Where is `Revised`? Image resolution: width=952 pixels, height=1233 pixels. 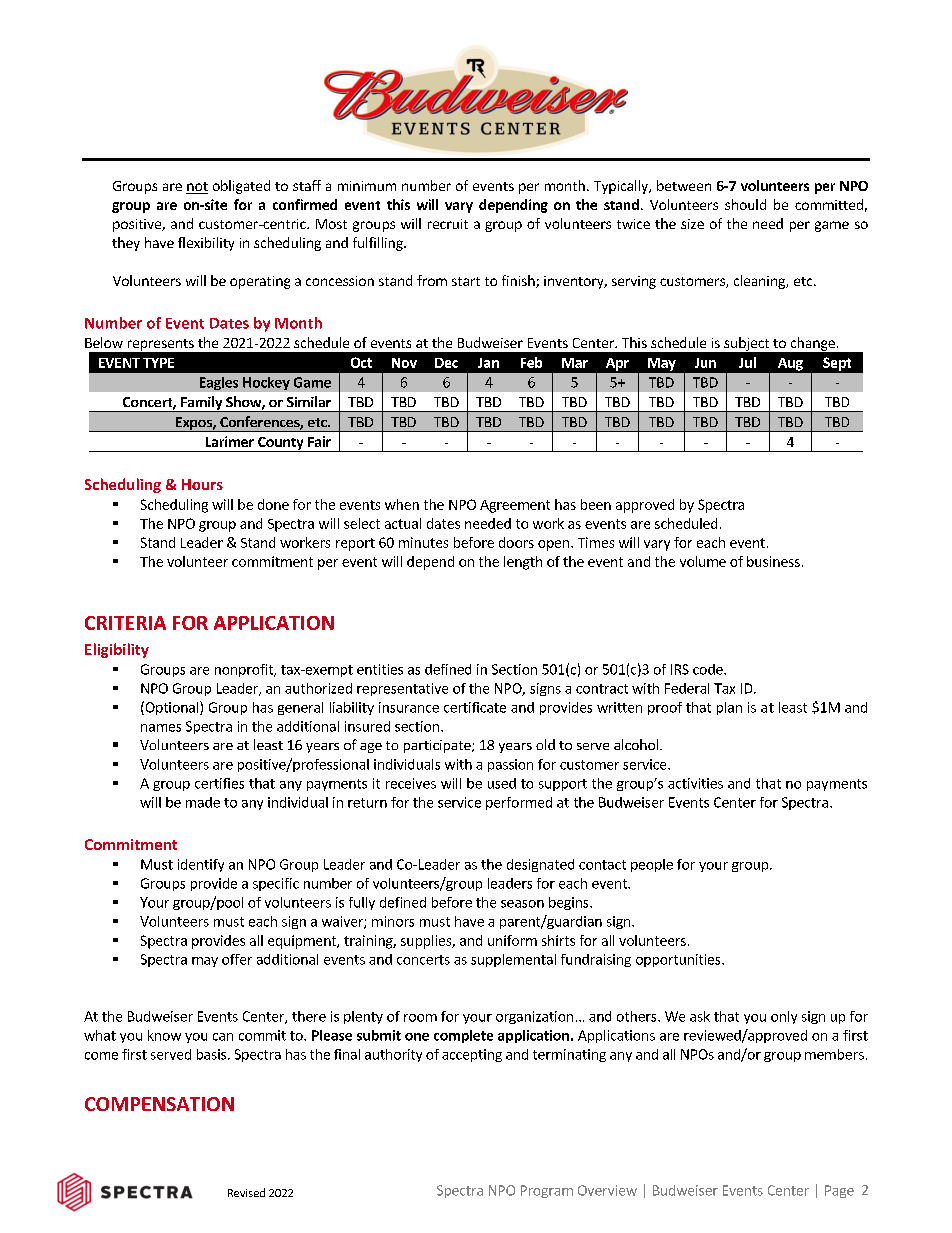 Revised is located at coordinates (246, 1192).
